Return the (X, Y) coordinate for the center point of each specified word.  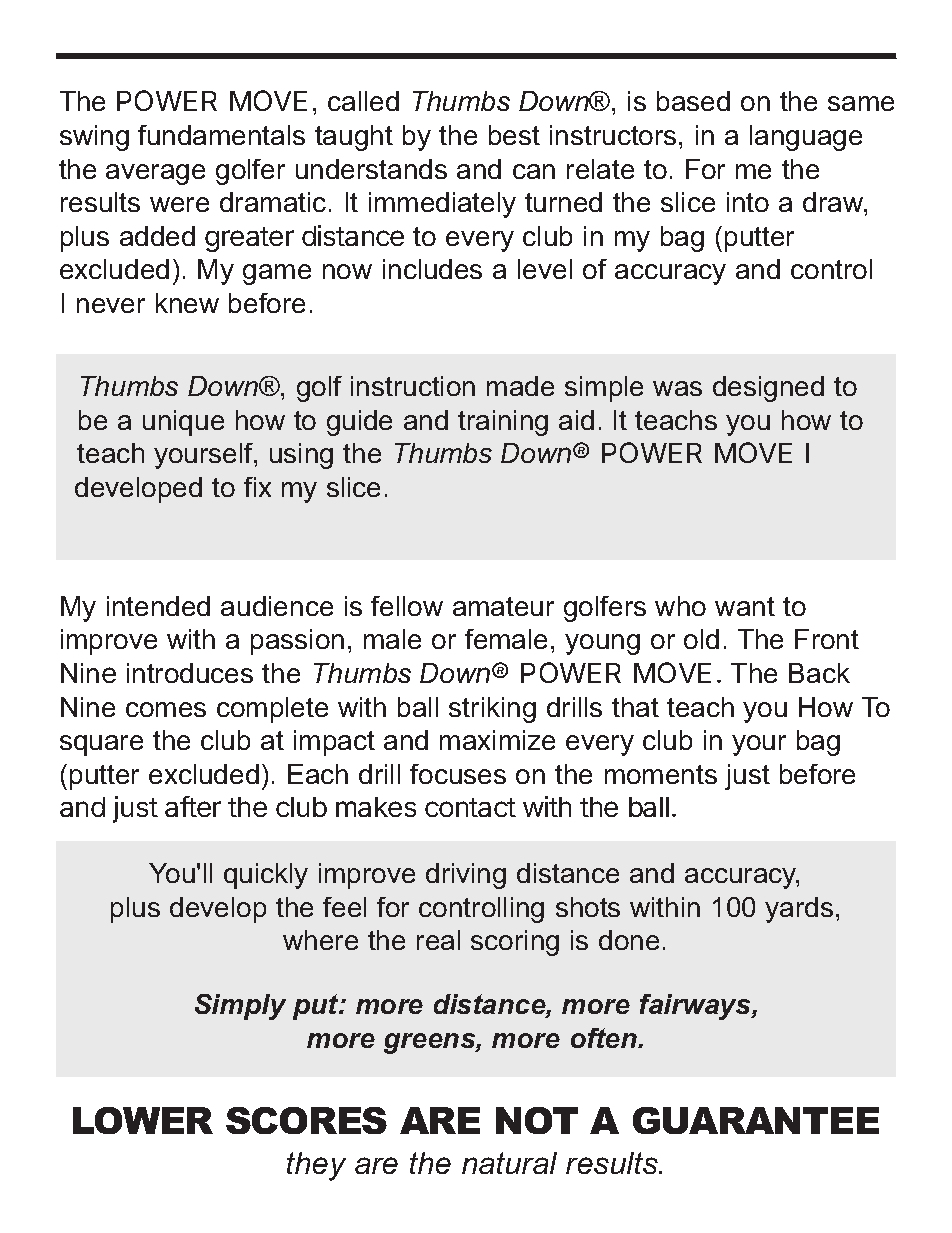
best (514, 135)
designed (768, 389)
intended (158, 606)
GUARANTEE (756, 1120)
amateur (503, 606)
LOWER (143, 1120)
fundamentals (221, 135)
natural (509, 1163)
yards (799, 910)
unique (183, 423)
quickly (266, 876)
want (745, 606)
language (806, 138)
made (520, 386)
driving (466, 876)
